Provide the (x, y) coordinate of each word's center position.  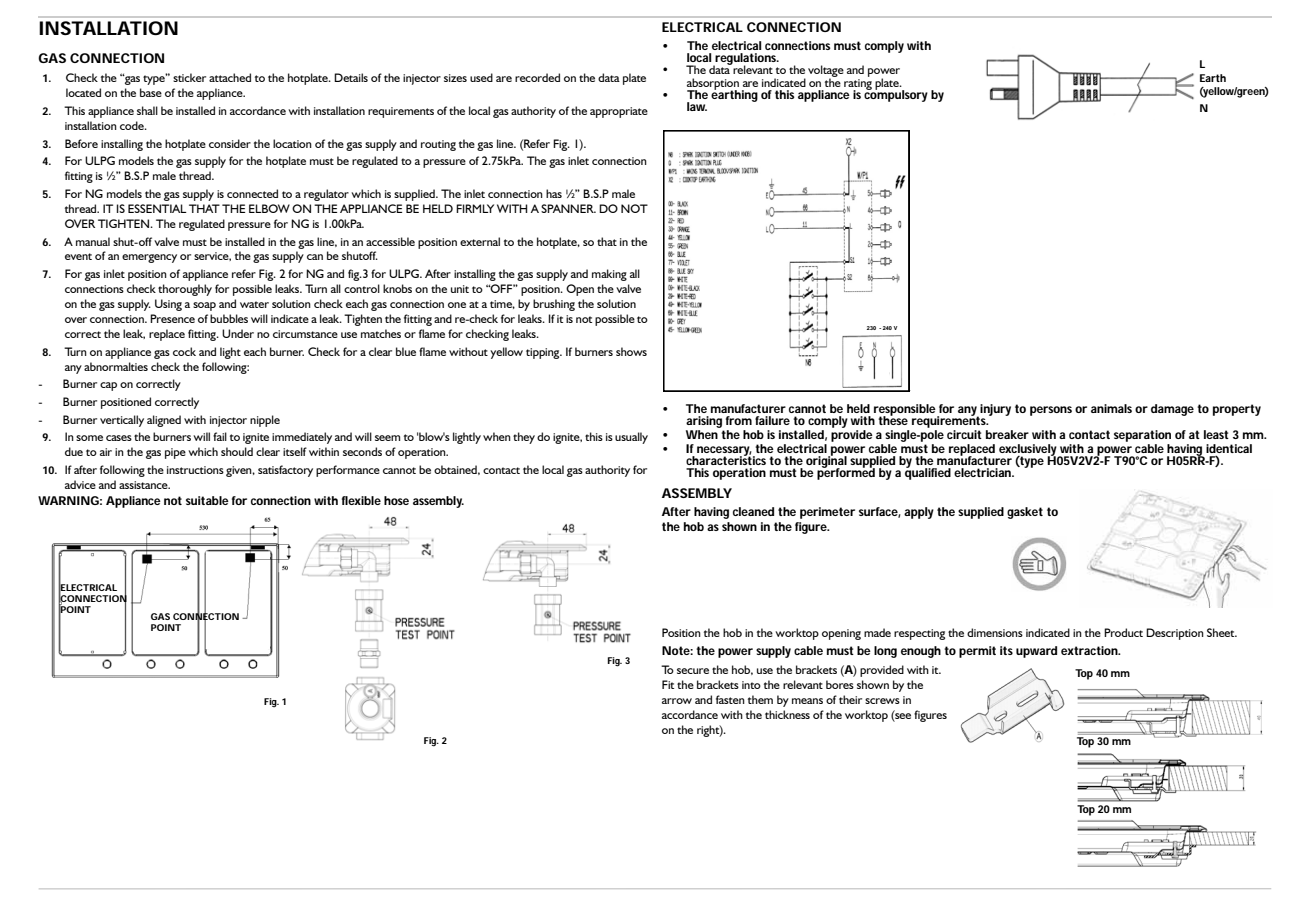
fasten (730, 699)
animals (1111, 408)
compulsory (896, 95)
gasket (1025, 513)
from (739, 420)
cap (108, 386)
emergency (149, 258)
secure (693, 671)
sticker (189, 77)
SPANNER (568, 208)
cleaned (753, 511)
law (697, 106)
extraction (1090, 650)
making (609, 275)
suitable (207, 500)
